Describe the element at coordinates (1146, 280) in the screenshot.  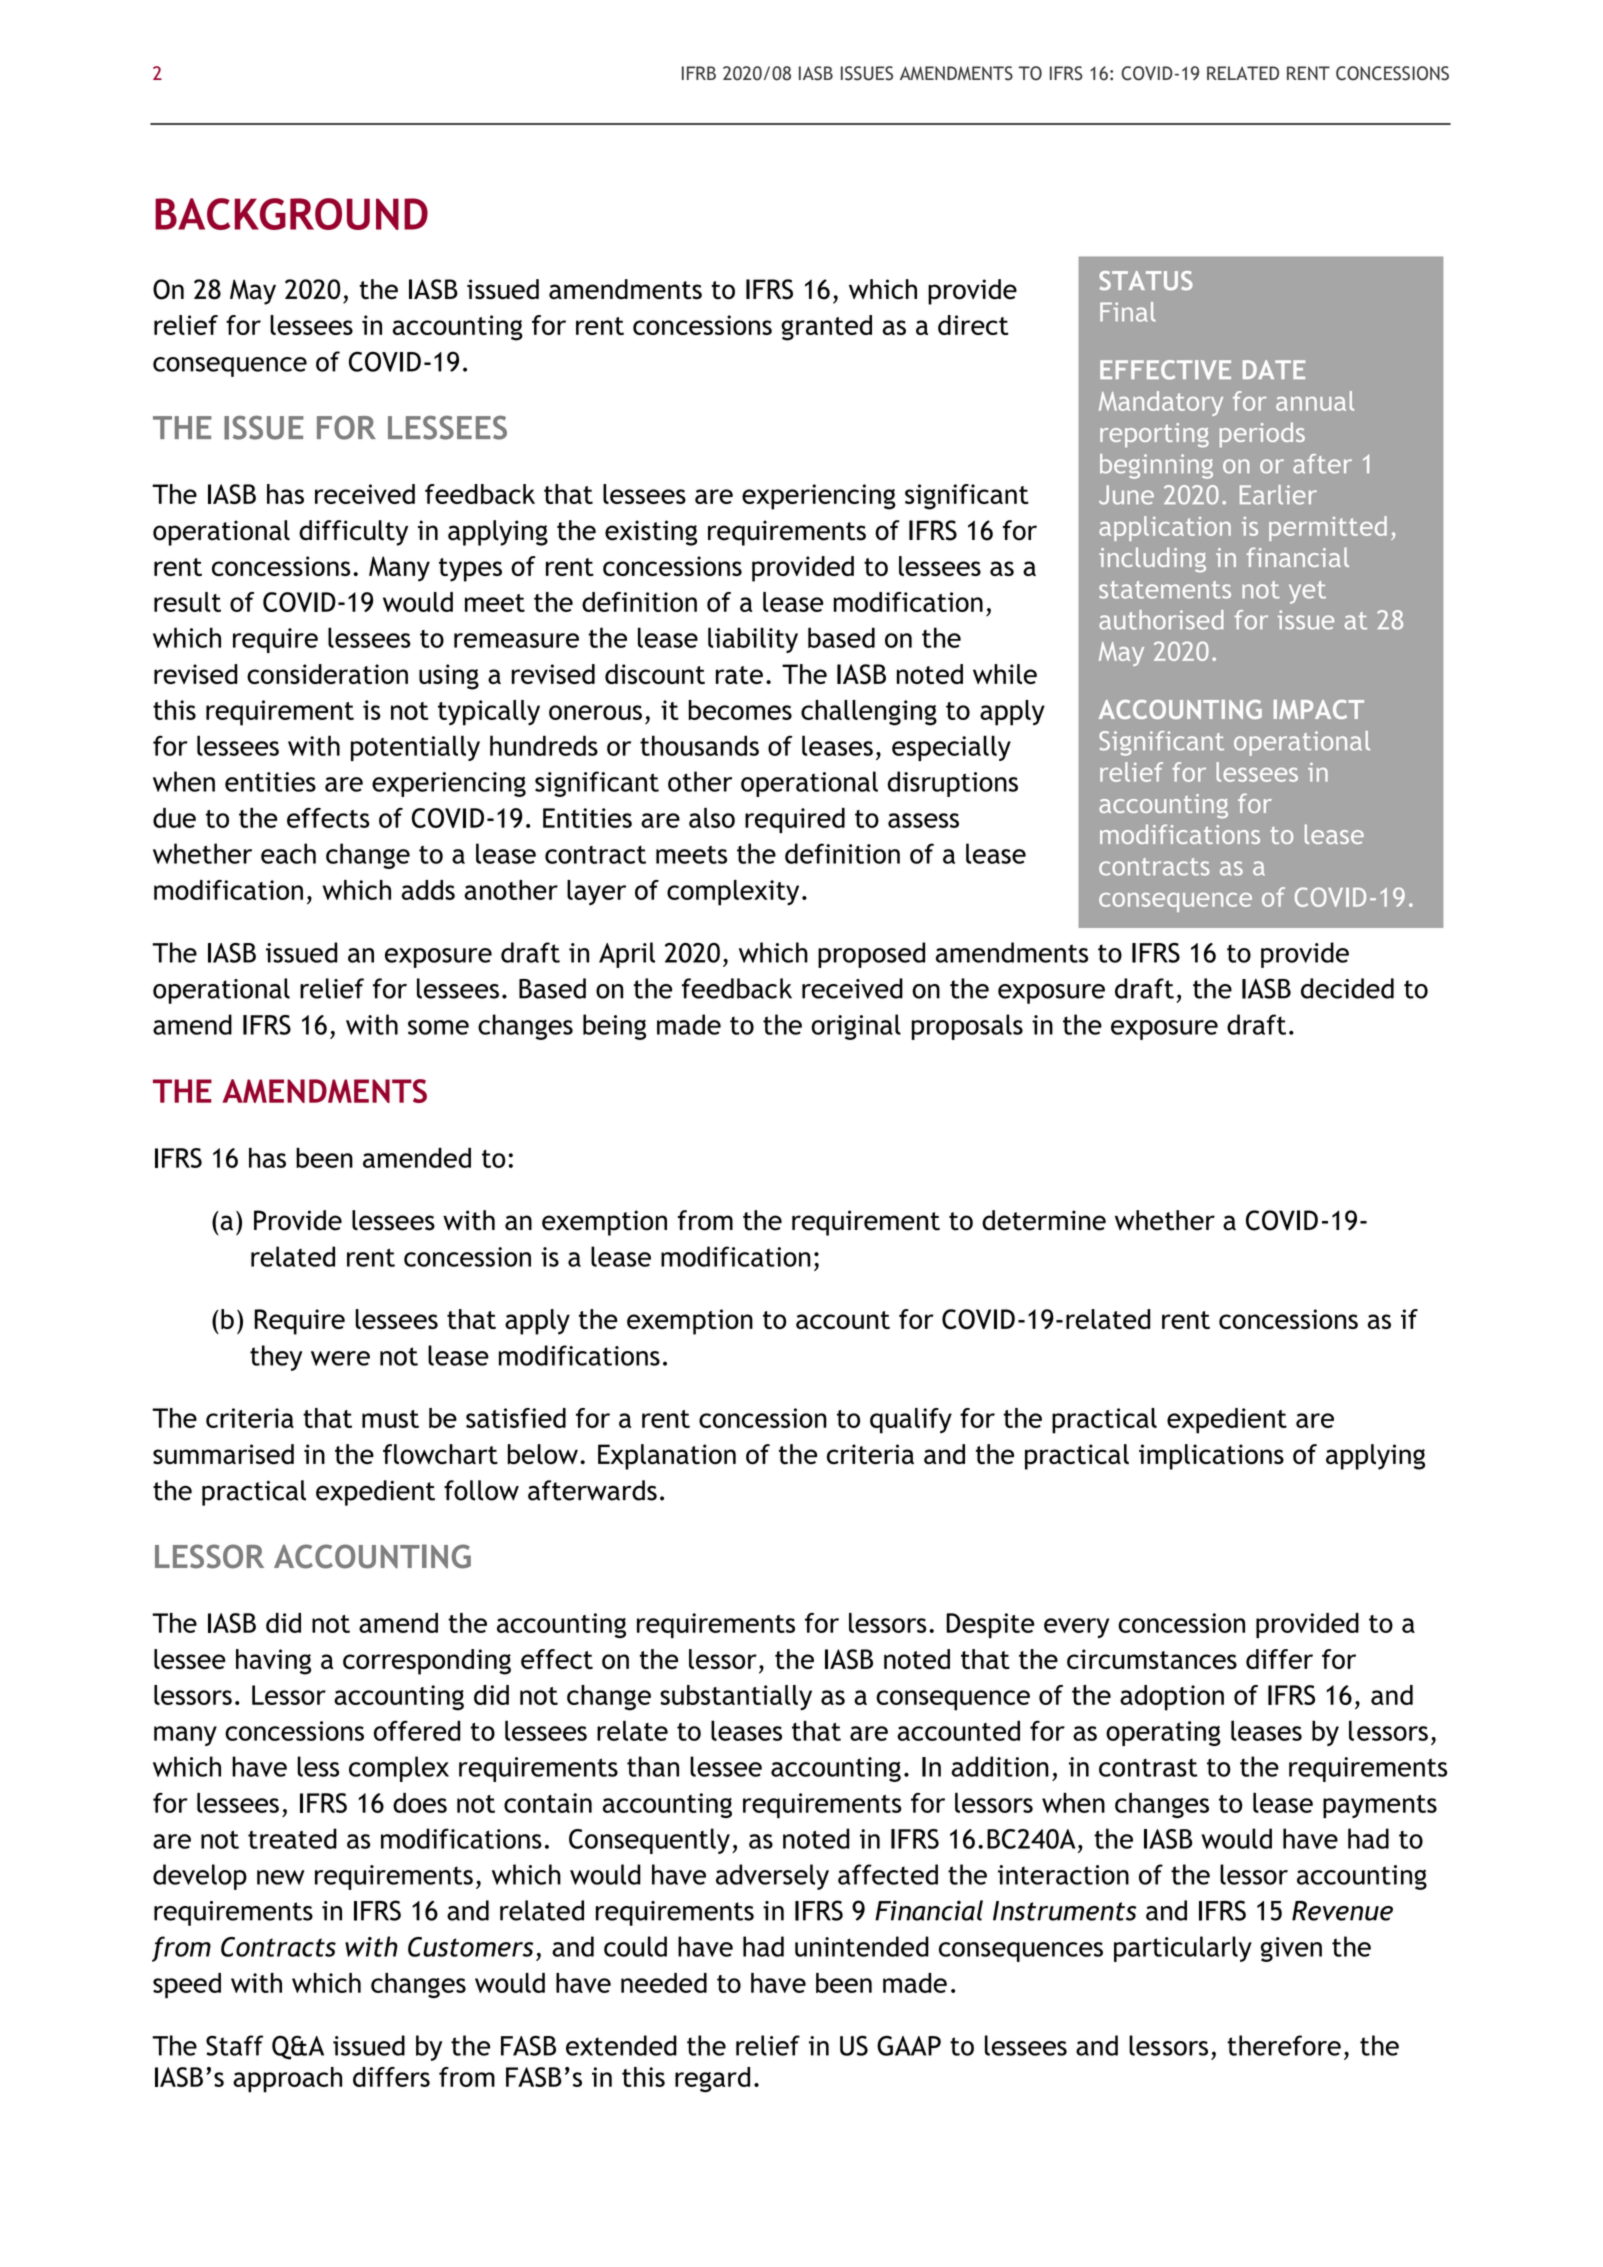
I see `STATUS` at that location.
